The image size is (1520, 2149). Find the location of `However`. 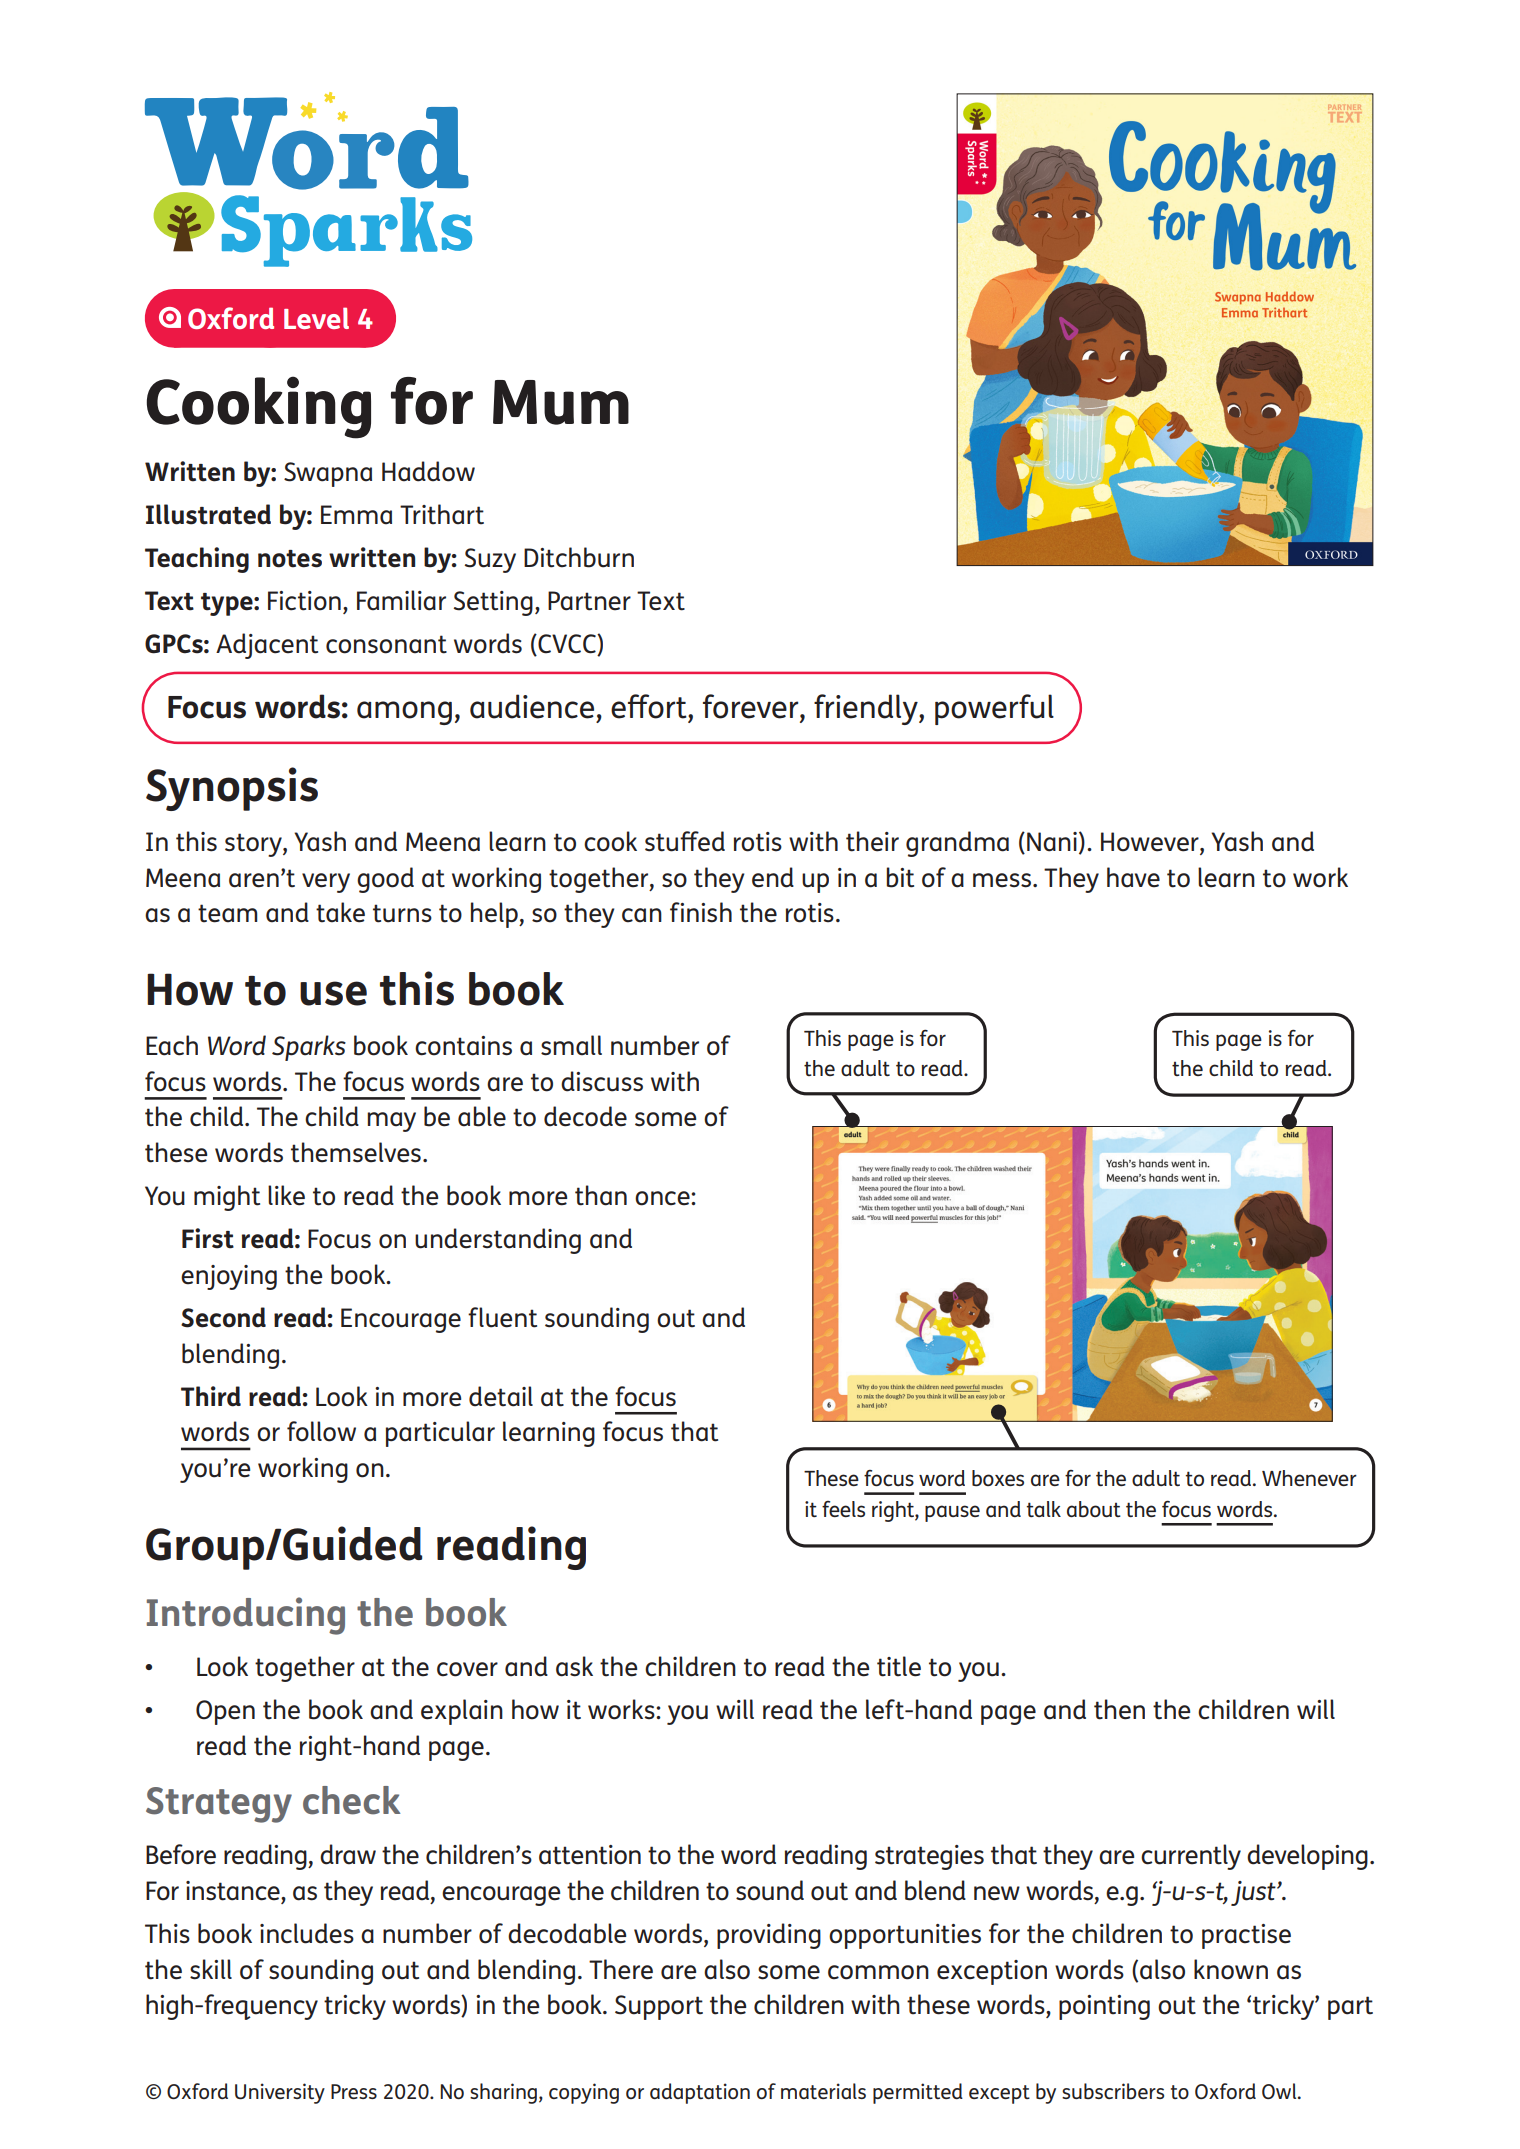

However is located at coordinates (1151, 842).
